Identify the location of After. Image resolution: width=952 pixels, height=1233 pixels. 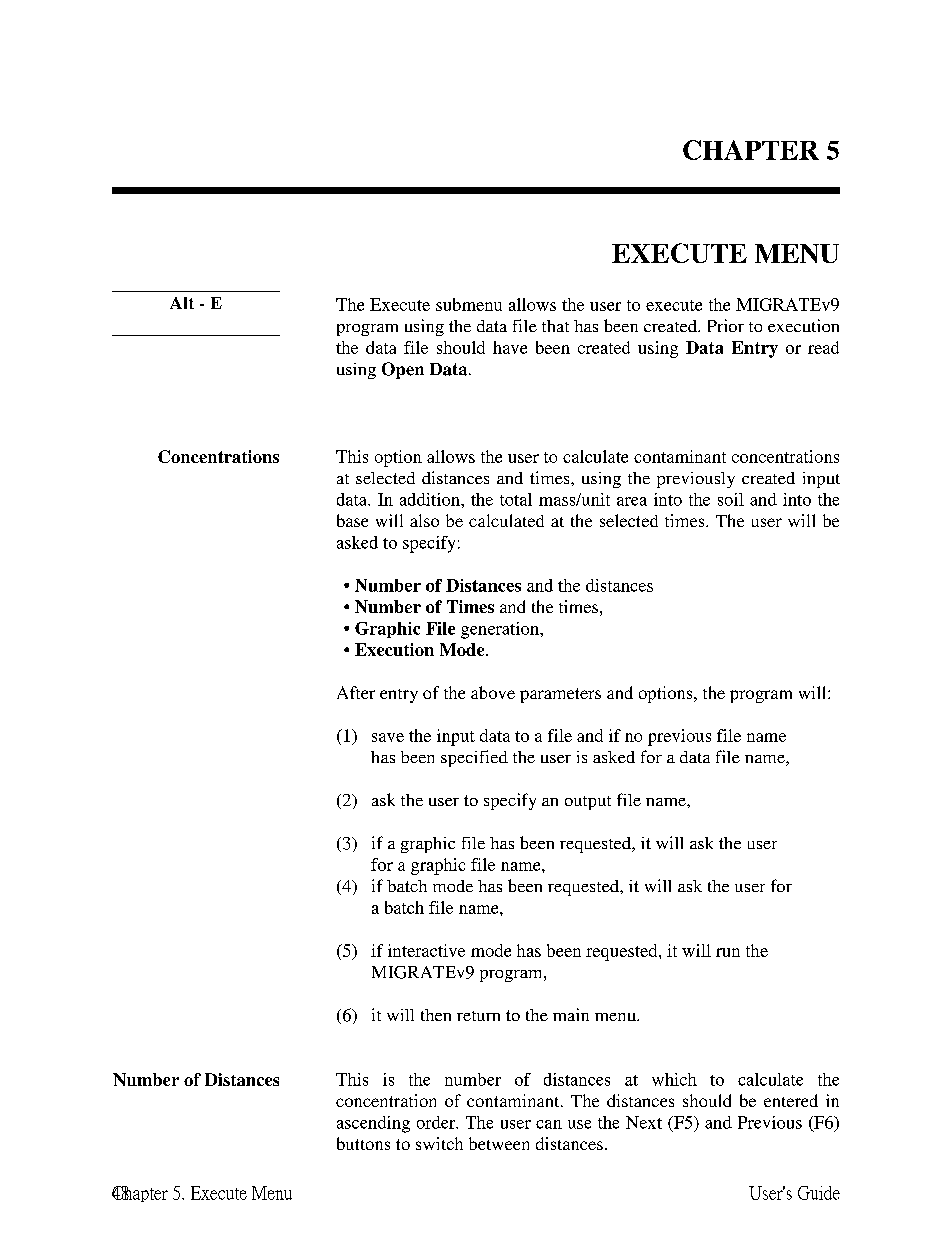
(356, 692).
